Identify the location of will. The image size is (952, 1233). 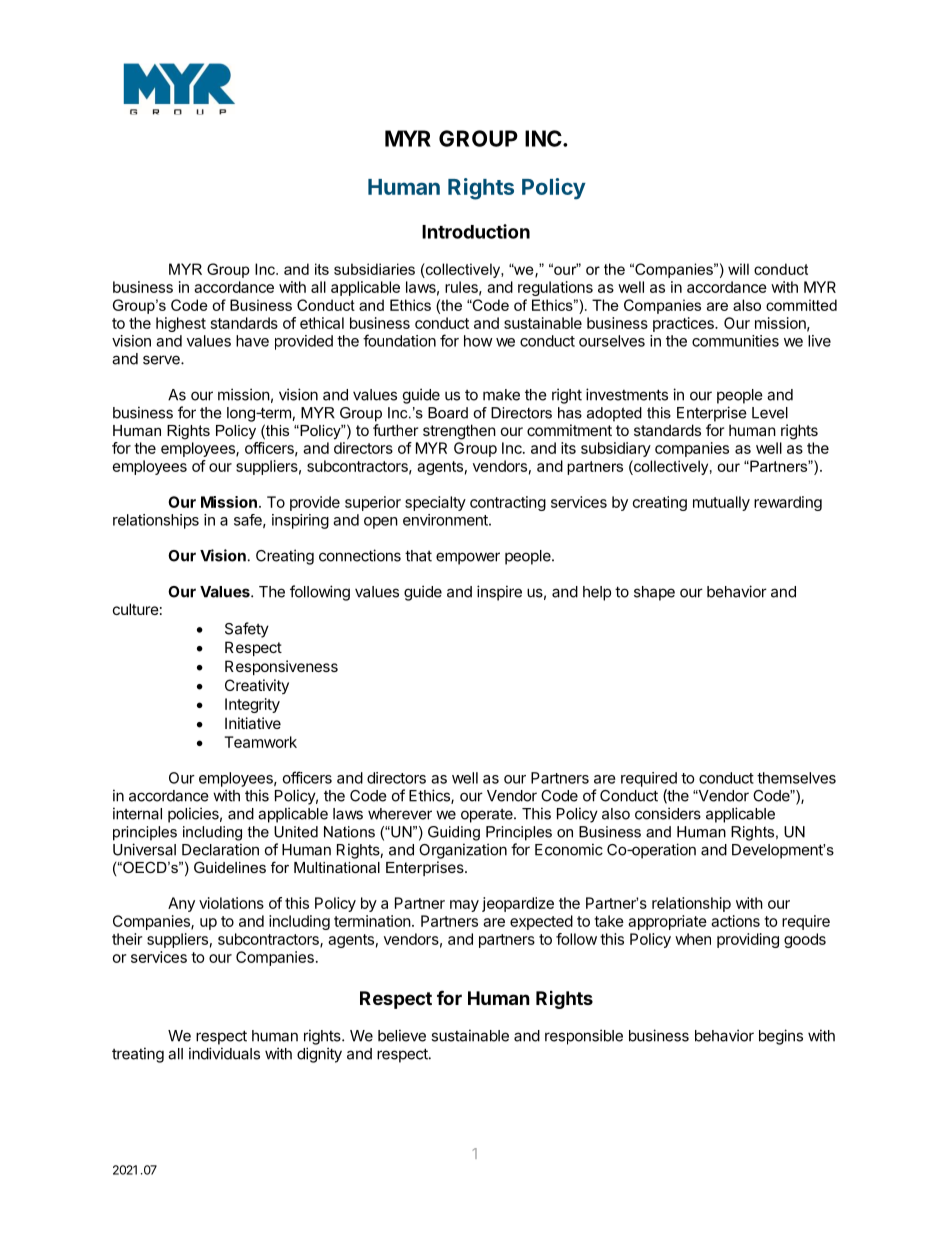
(738, 269).
